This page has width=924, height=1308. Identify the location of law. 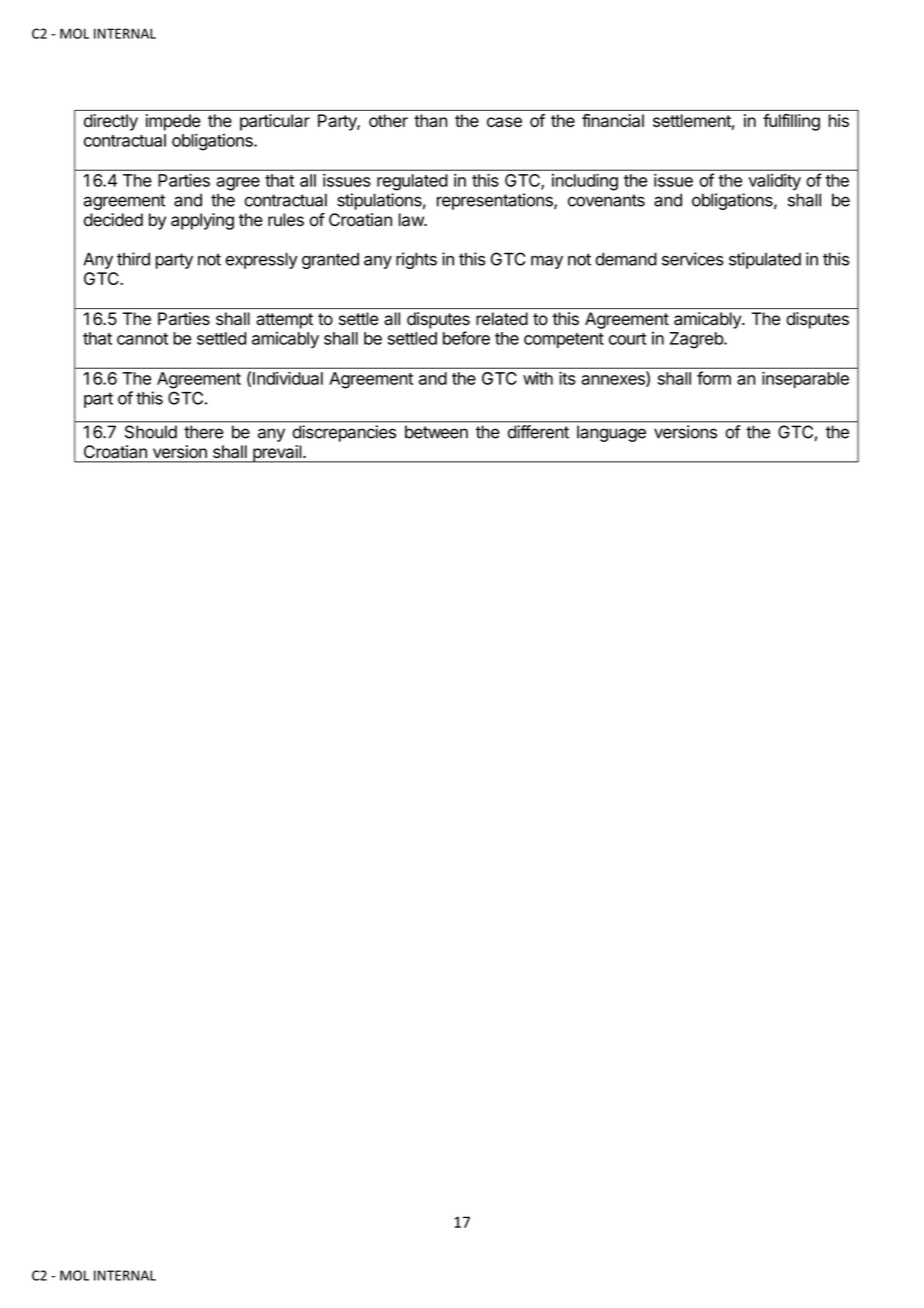
(412, 220).
